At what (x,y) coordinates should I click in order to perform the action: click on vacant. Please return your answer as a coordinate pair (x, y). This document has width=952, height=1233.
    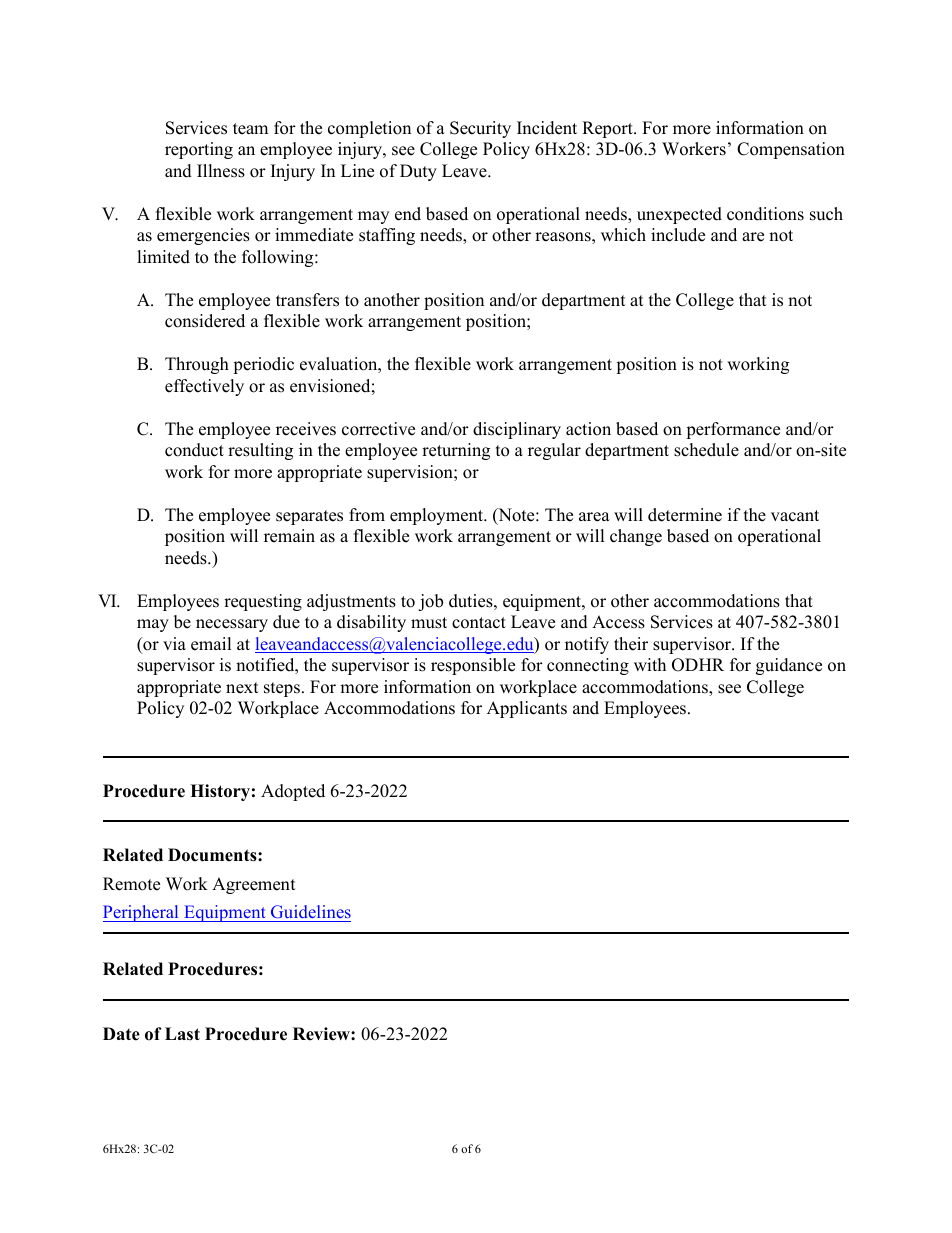
    Looking at the image, I should click on (795, 516).
